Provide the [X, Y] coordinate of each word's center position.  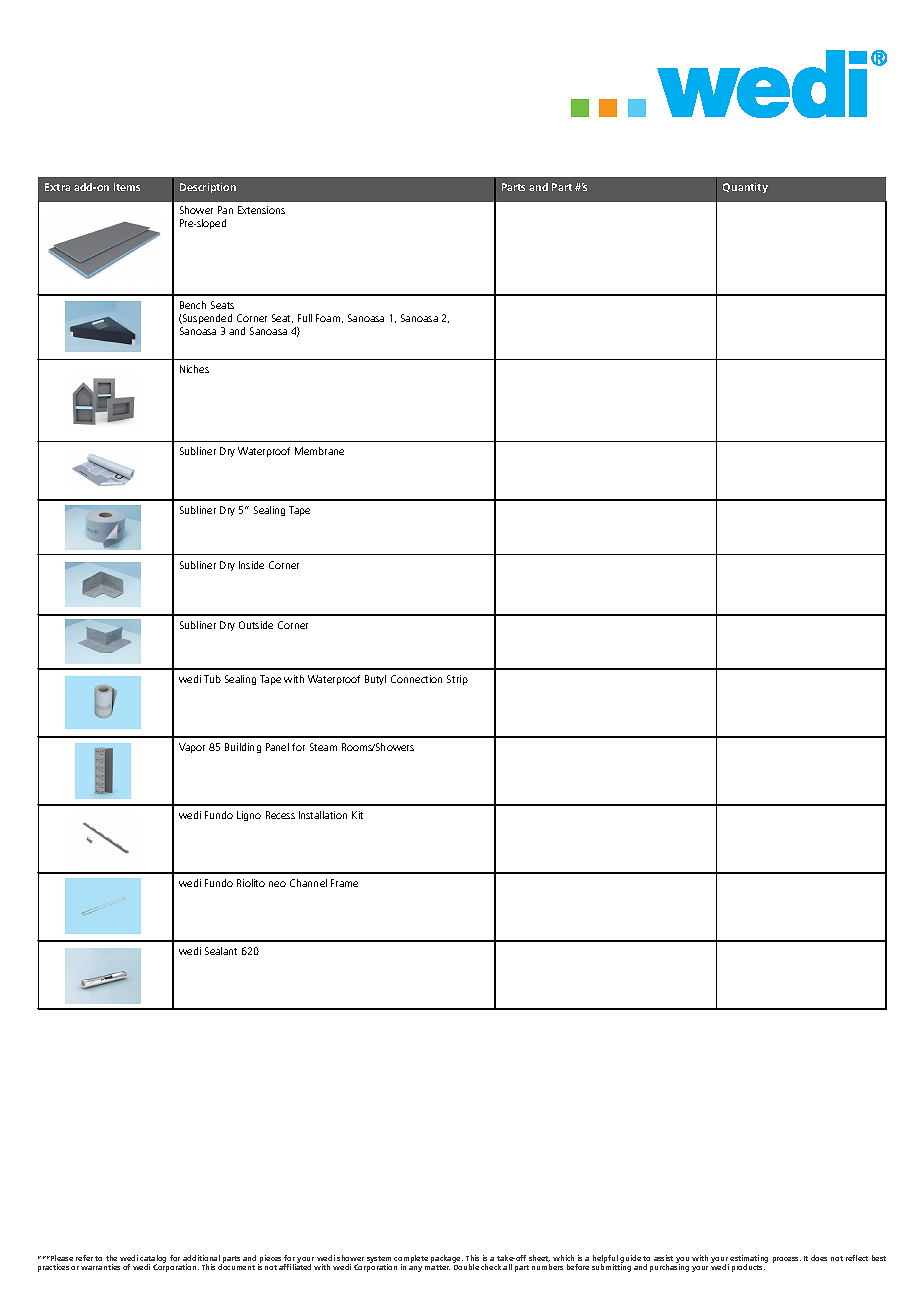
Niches [194, 369]
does [819, 1258]
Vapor [192, 748]
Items [127, 187]
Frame [344, 883]
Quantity [745, 188]
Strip [457, 680]
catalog [153, 1260]
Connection [416, 679]
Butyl [375, 680]
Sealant [221, 951]
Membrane [319, 451]
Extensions [261, 210]
